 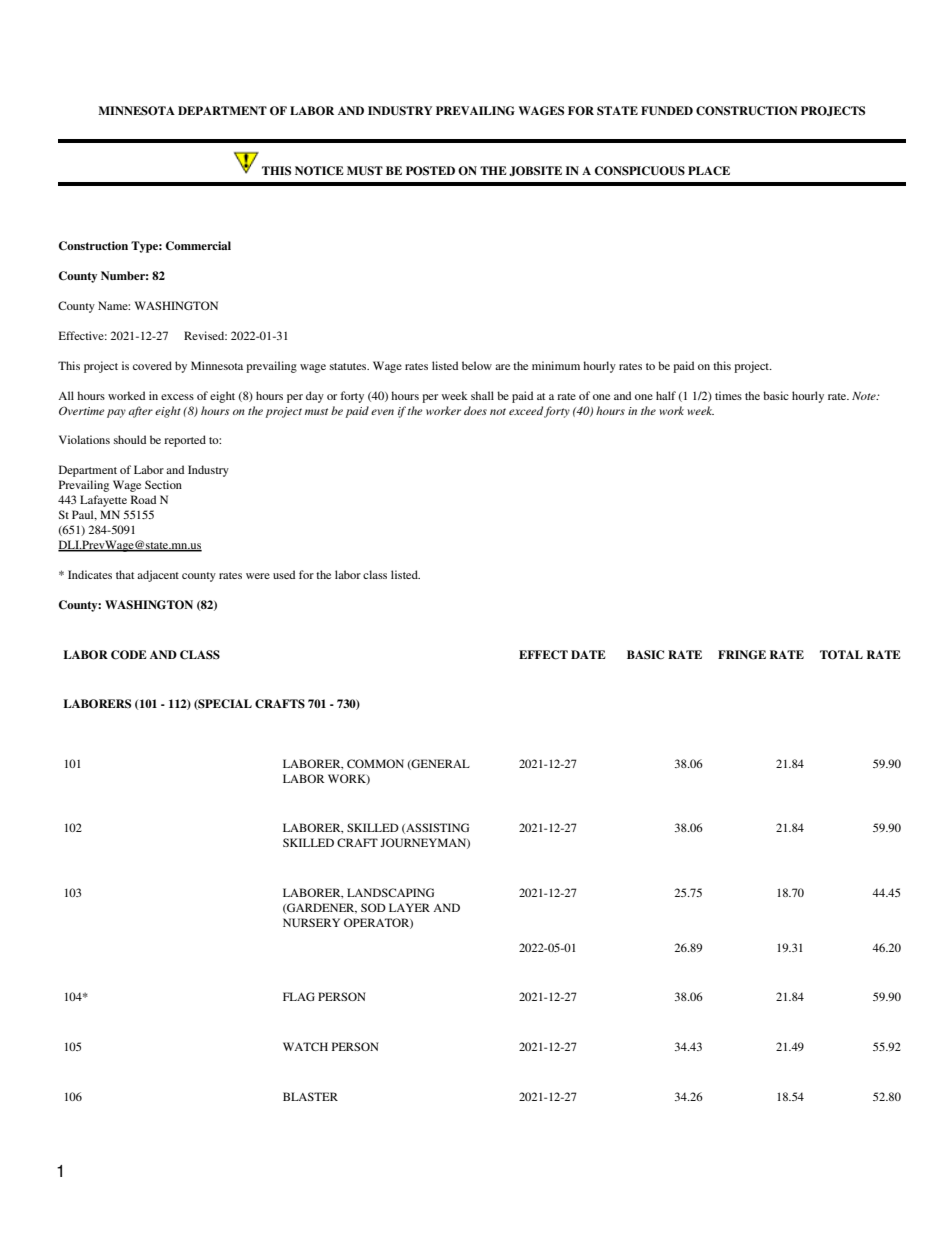 I want to click on FRINGE, so click(x=742, y=655).
